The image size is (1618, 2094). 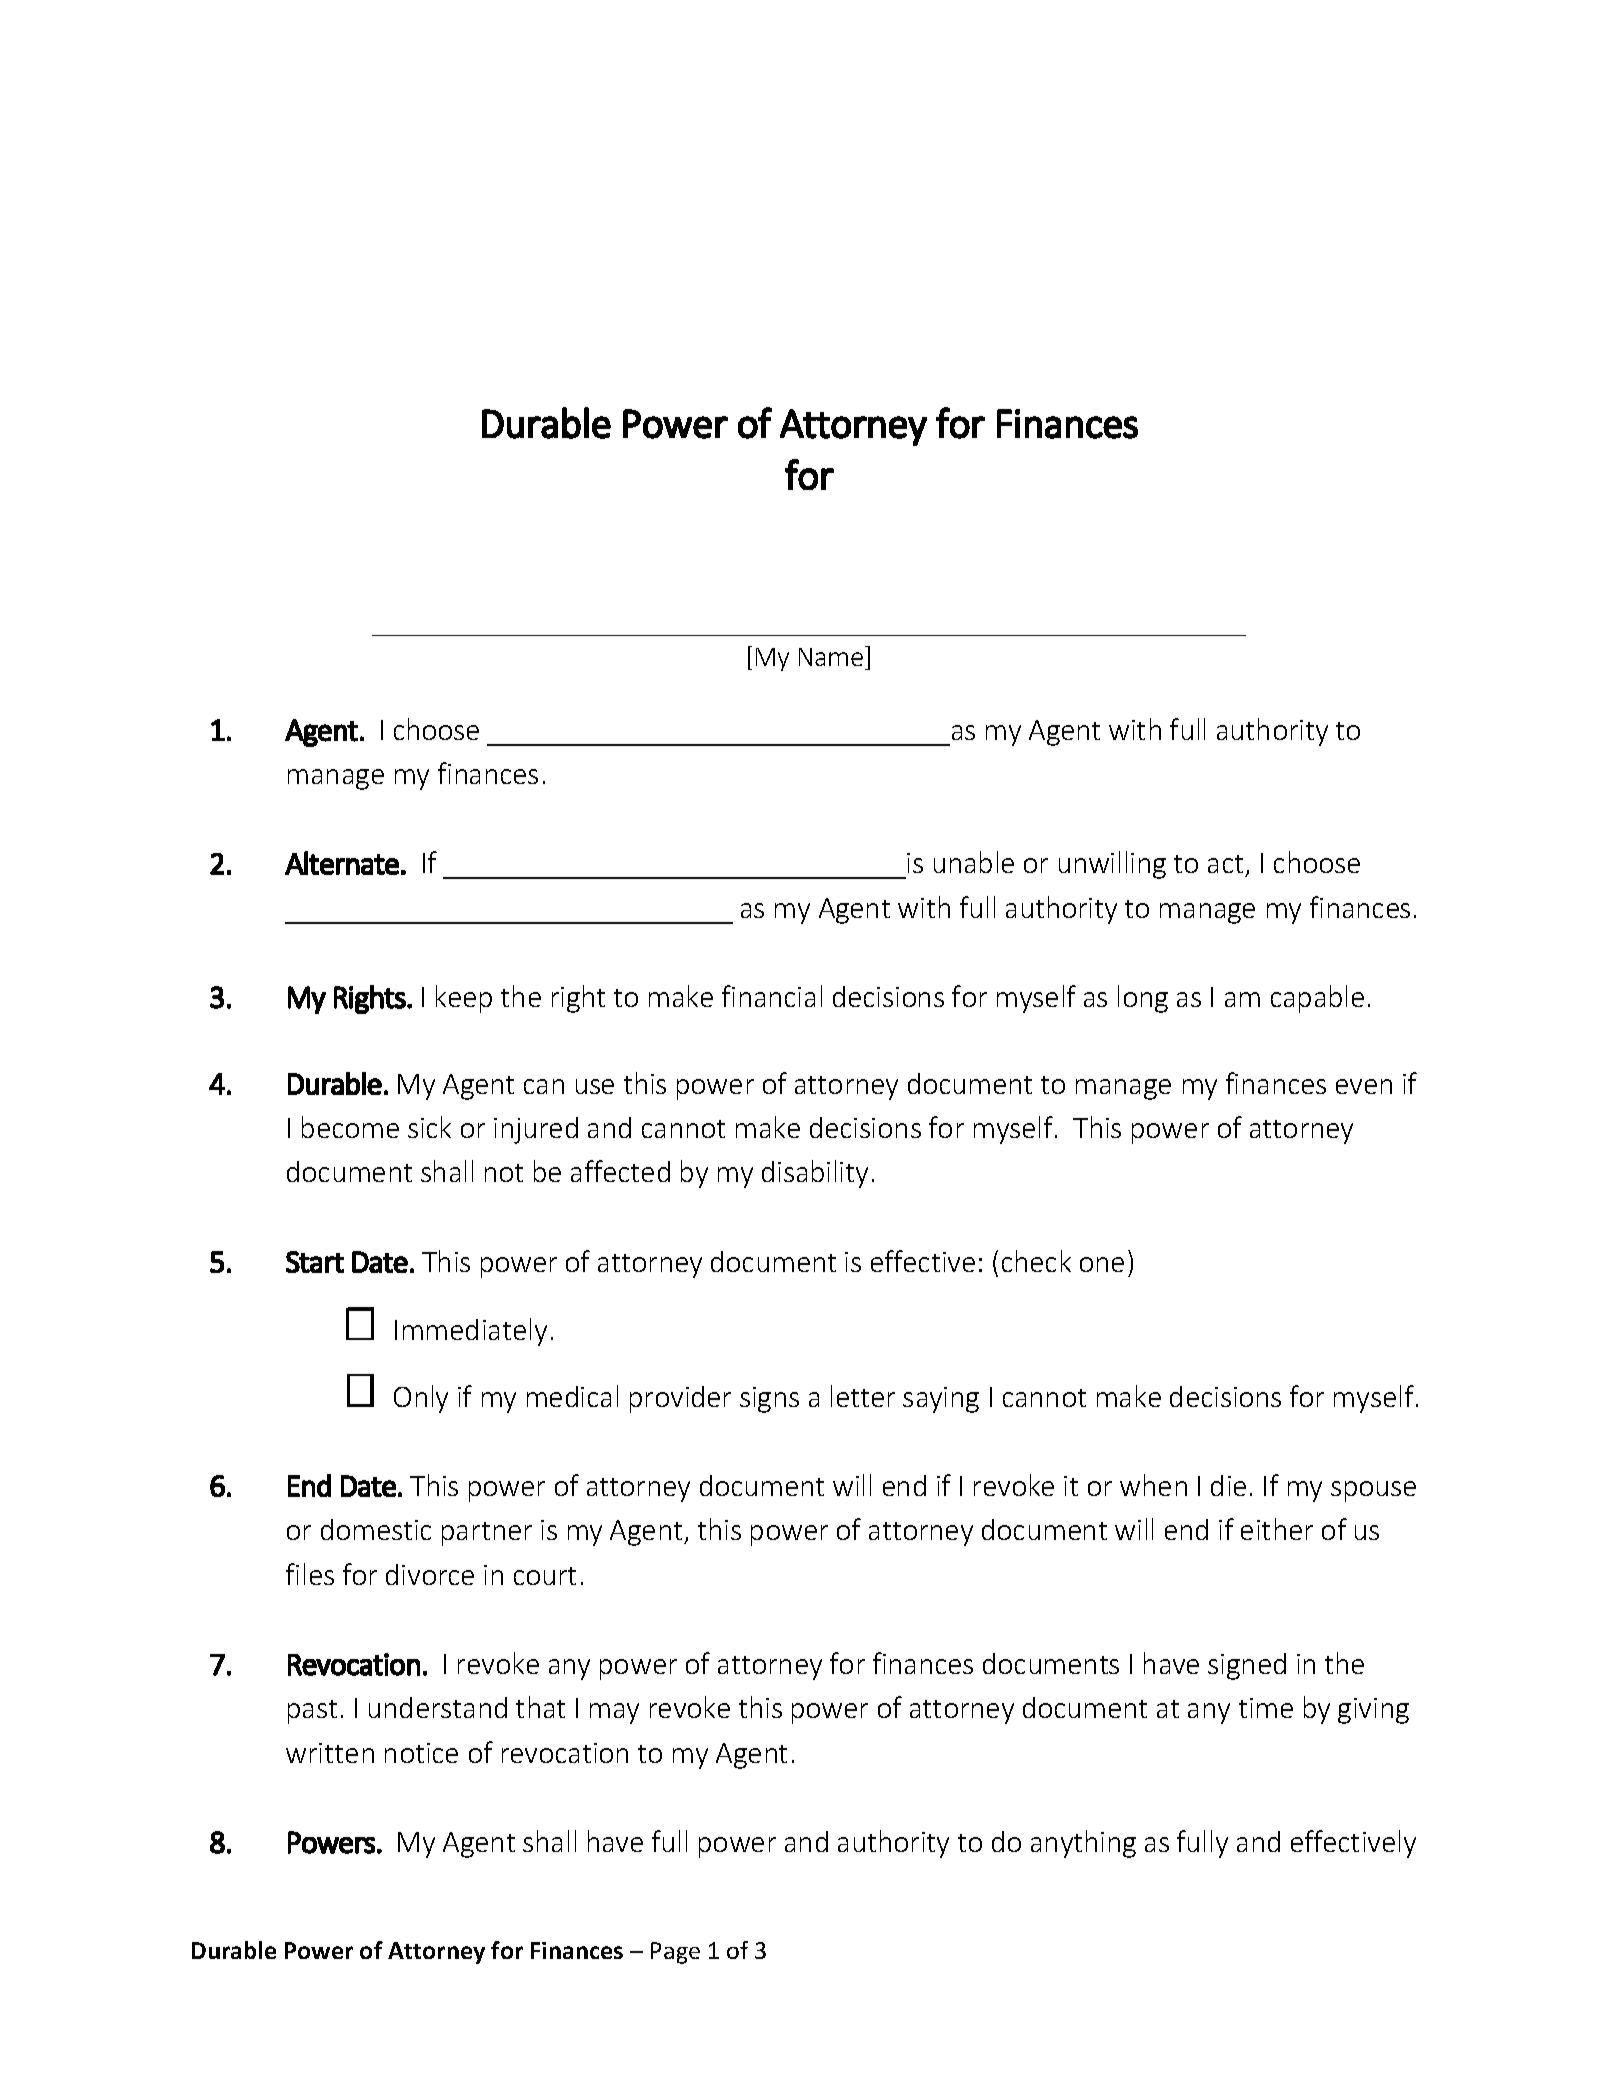 What do you see at coordinates (832, 656) in the page?
I see `Name` at bounding box center [832, 656].
